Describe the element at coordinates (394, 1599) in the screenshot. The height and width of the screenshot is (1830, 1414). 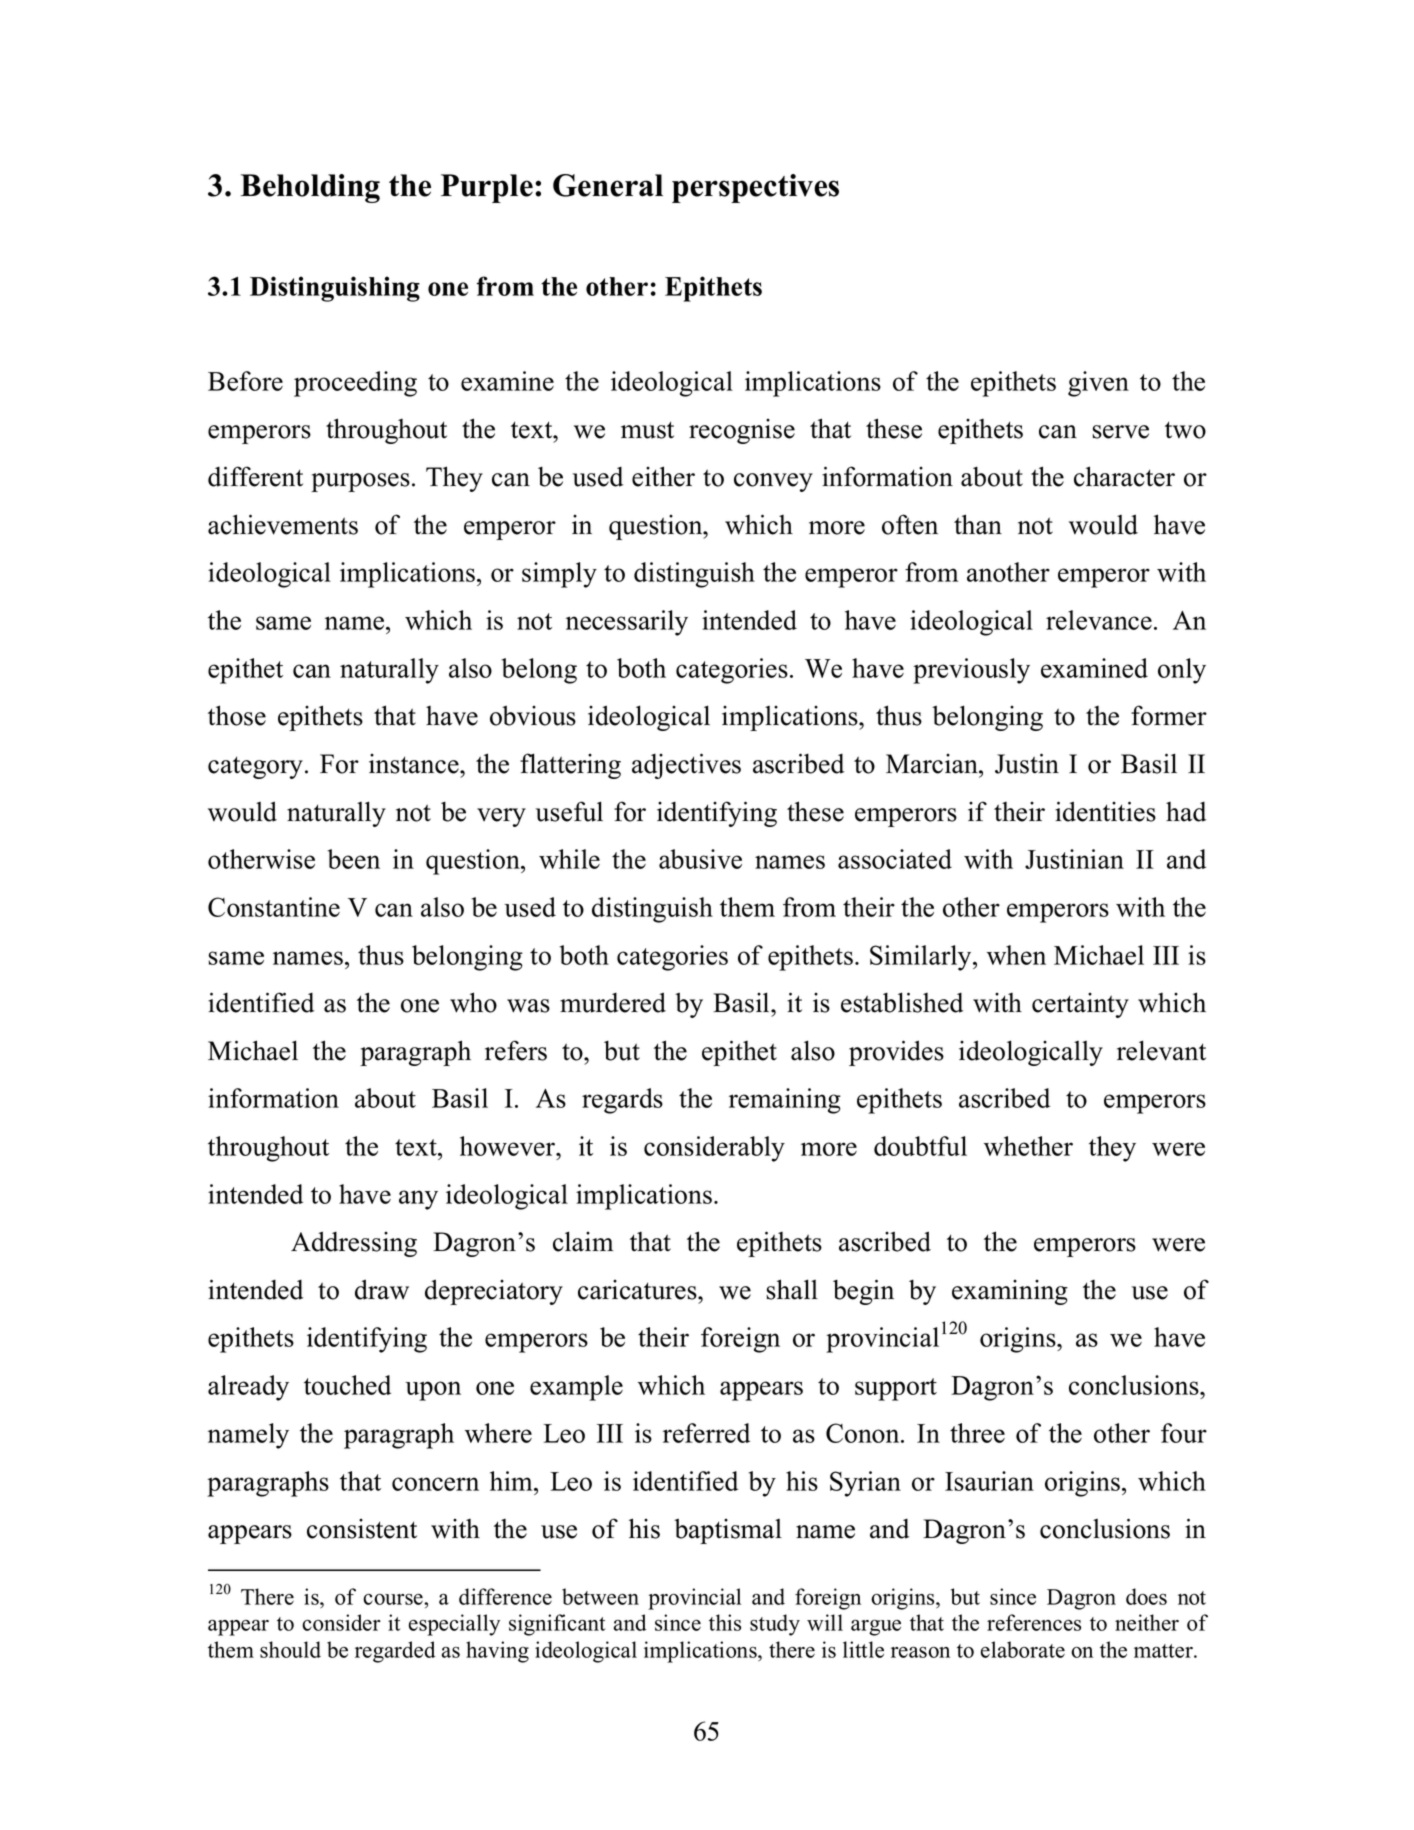
I see `course` at that location.
